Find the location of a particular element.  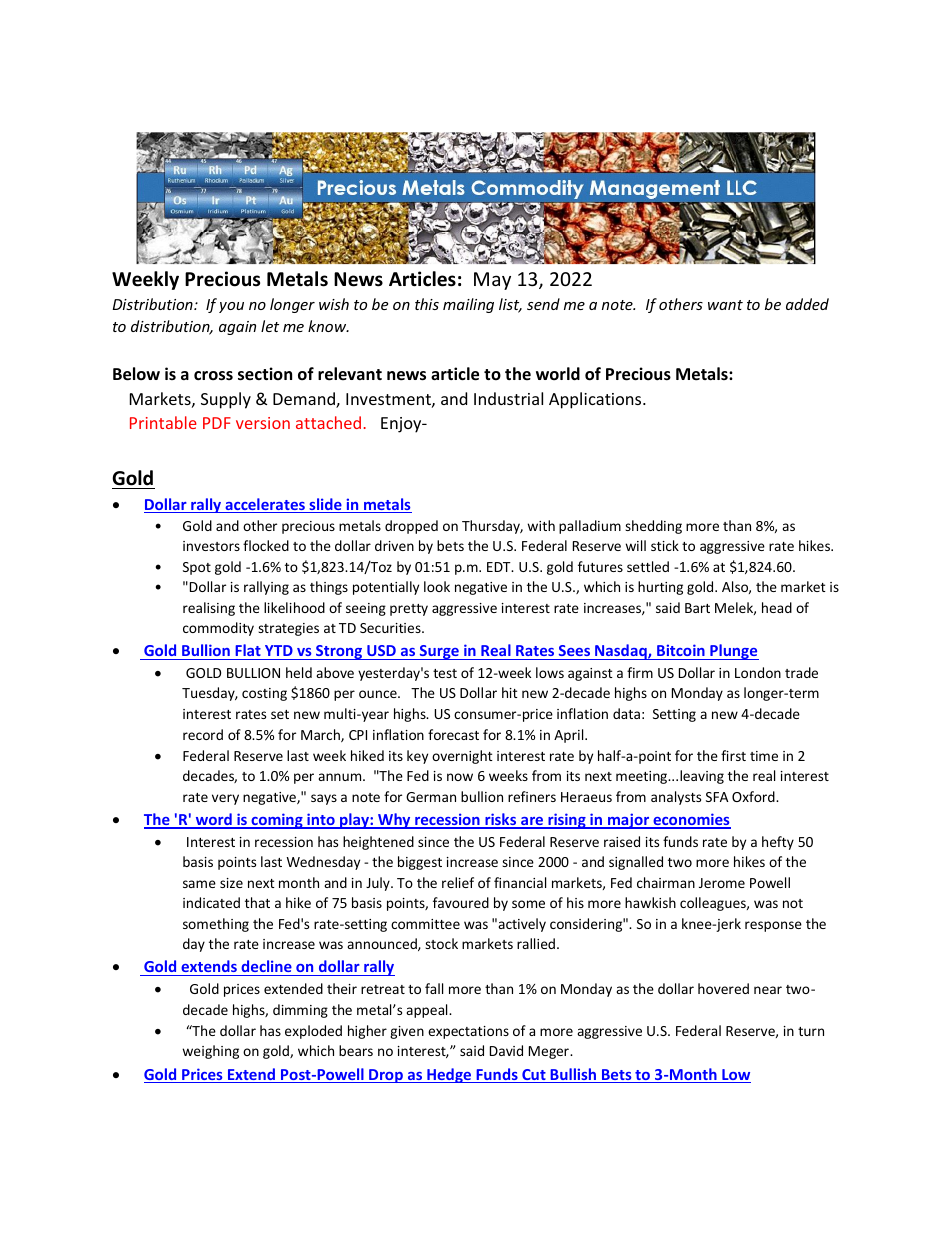

London is located at coordinates (758, 672).
